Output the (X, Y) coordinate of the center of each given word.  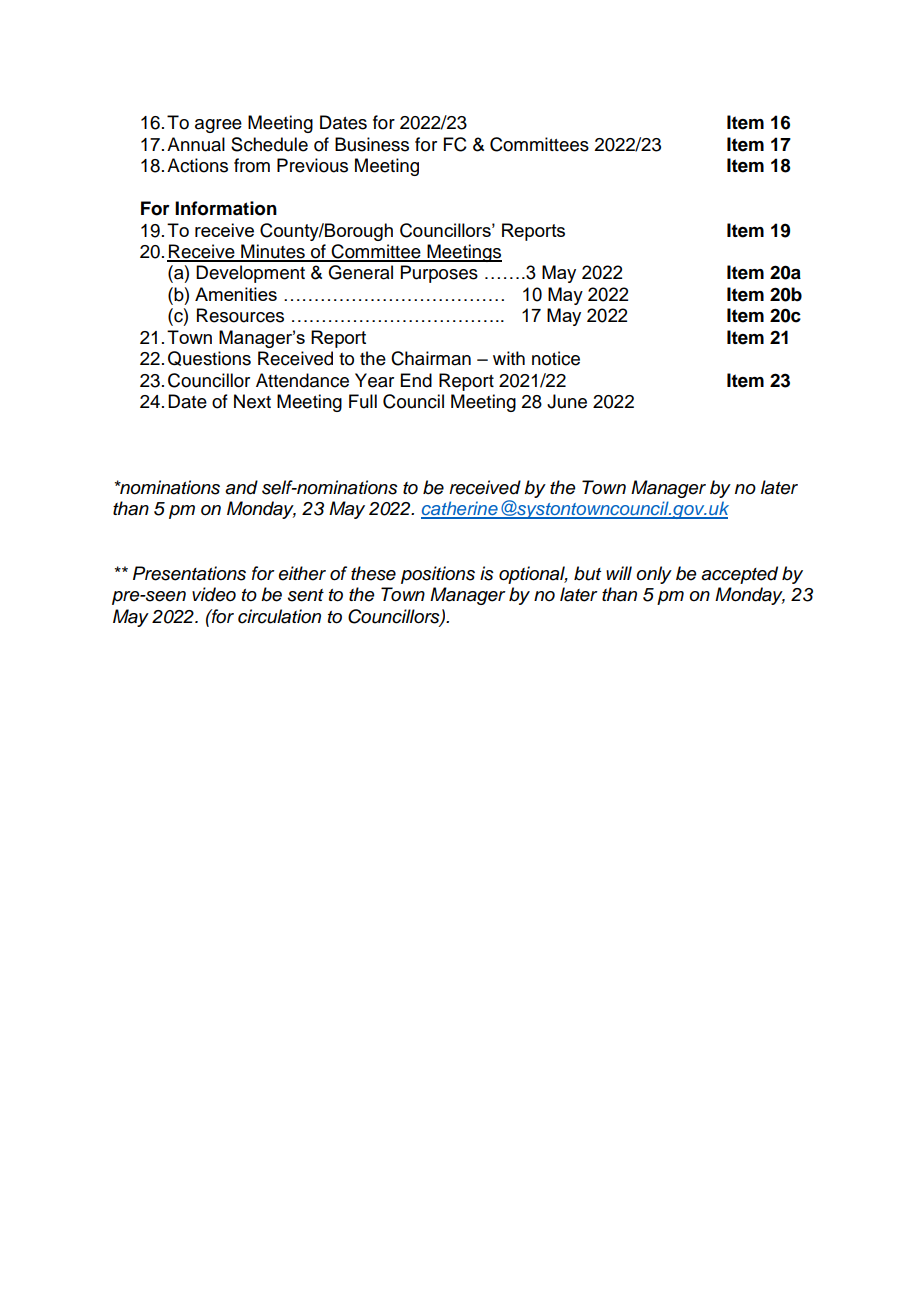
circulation (279, 616)
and (241, 487)
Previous (312, 165)
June (567, 401)
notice (556, 358)
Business (372, 144)
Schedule (269, 144)
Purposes (439, 274)
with (509, 358)
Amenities (236, 294)
